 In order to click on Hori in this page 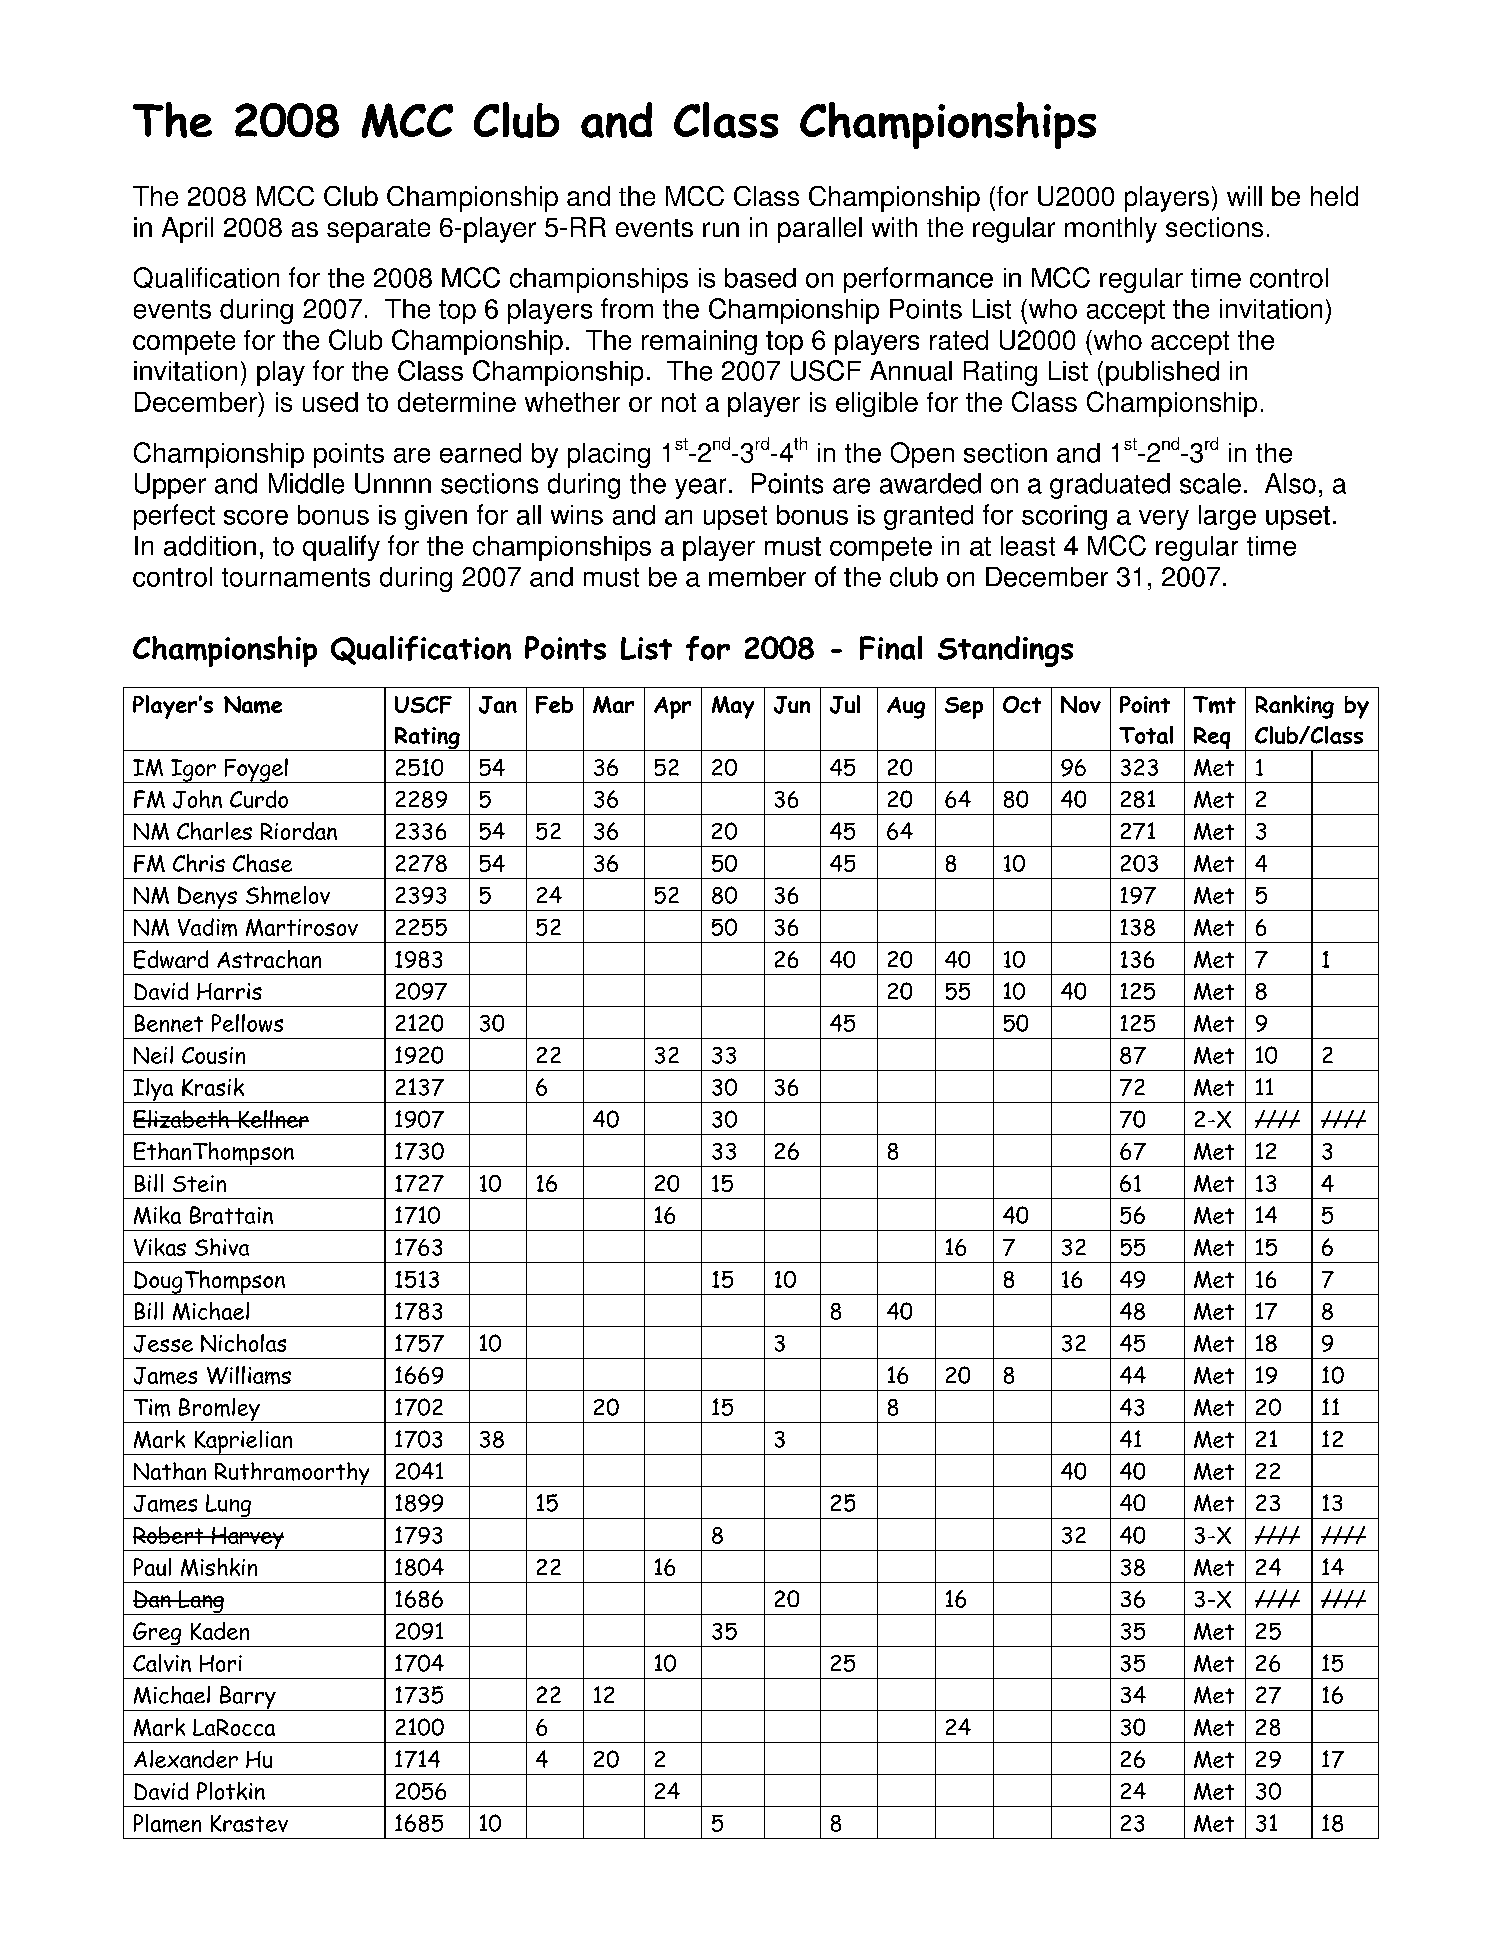, I will do `click(221, 1663)`.
